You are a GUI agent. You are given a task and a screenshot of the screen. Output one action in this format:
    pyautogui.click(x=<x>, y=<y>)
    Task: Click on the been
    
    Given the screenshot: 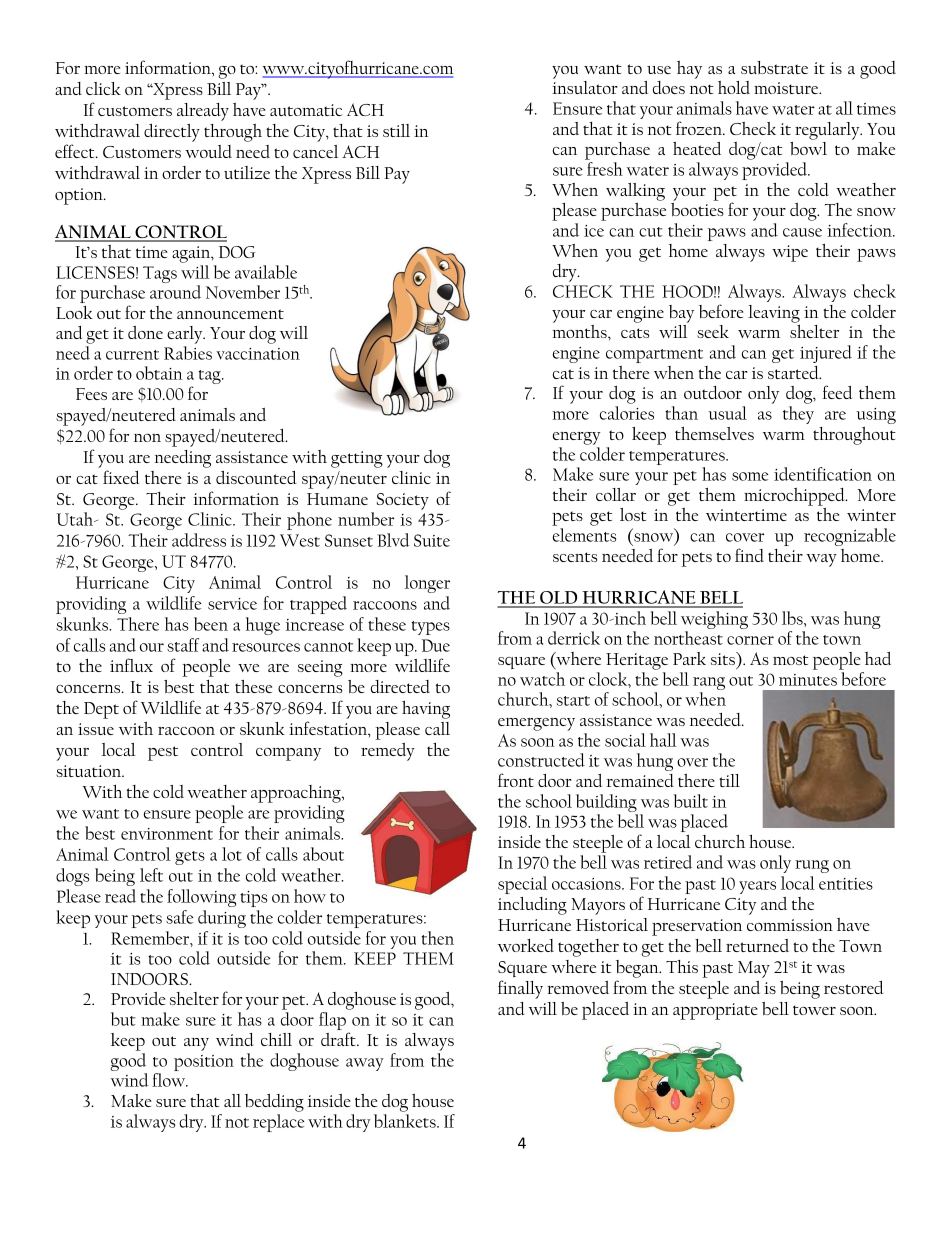 What is the action you would take?
    pyautogui.click(x=211, y=624)
